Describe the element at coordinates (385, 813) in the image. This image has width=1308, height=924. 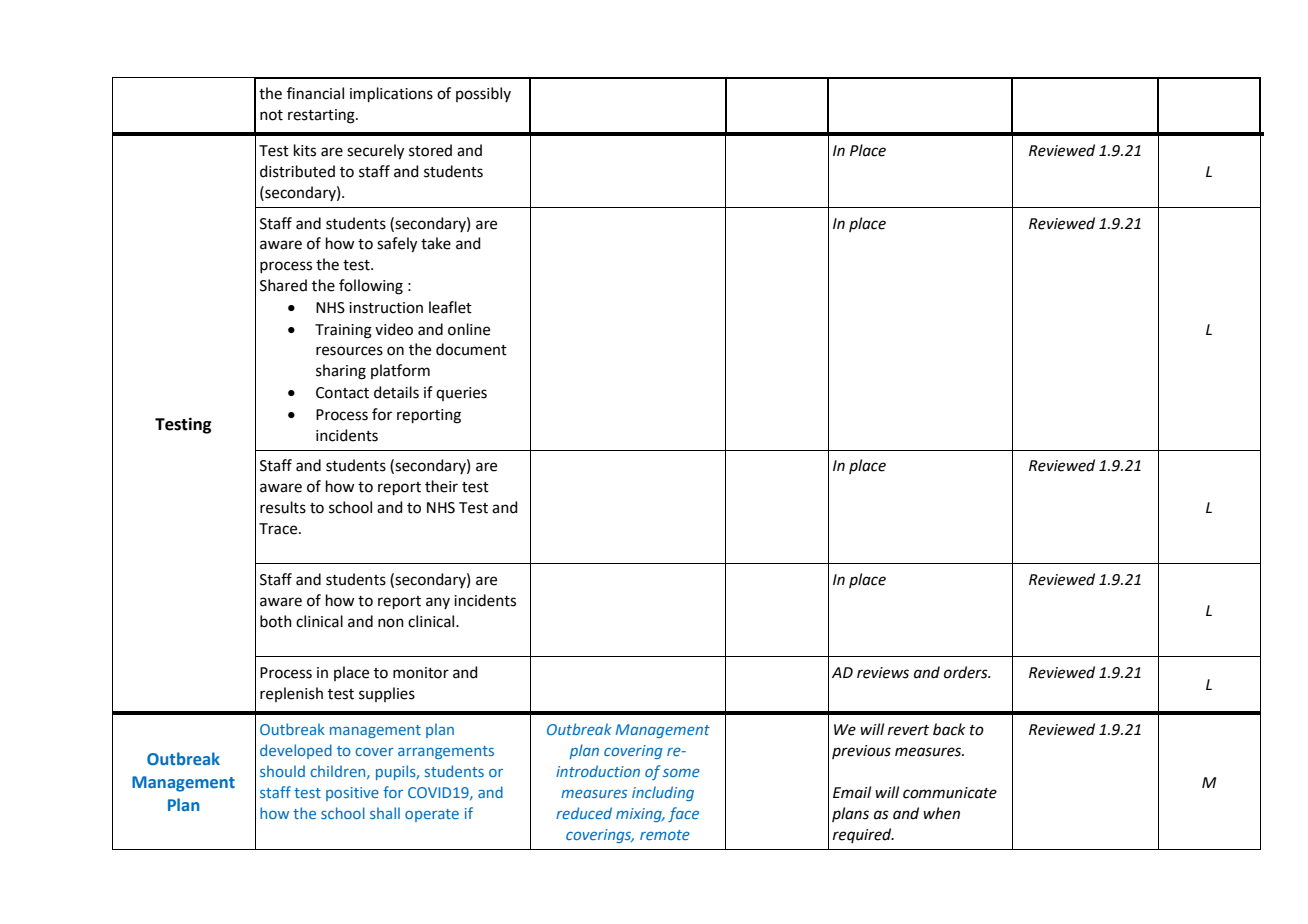
I see `shall` at that location.
